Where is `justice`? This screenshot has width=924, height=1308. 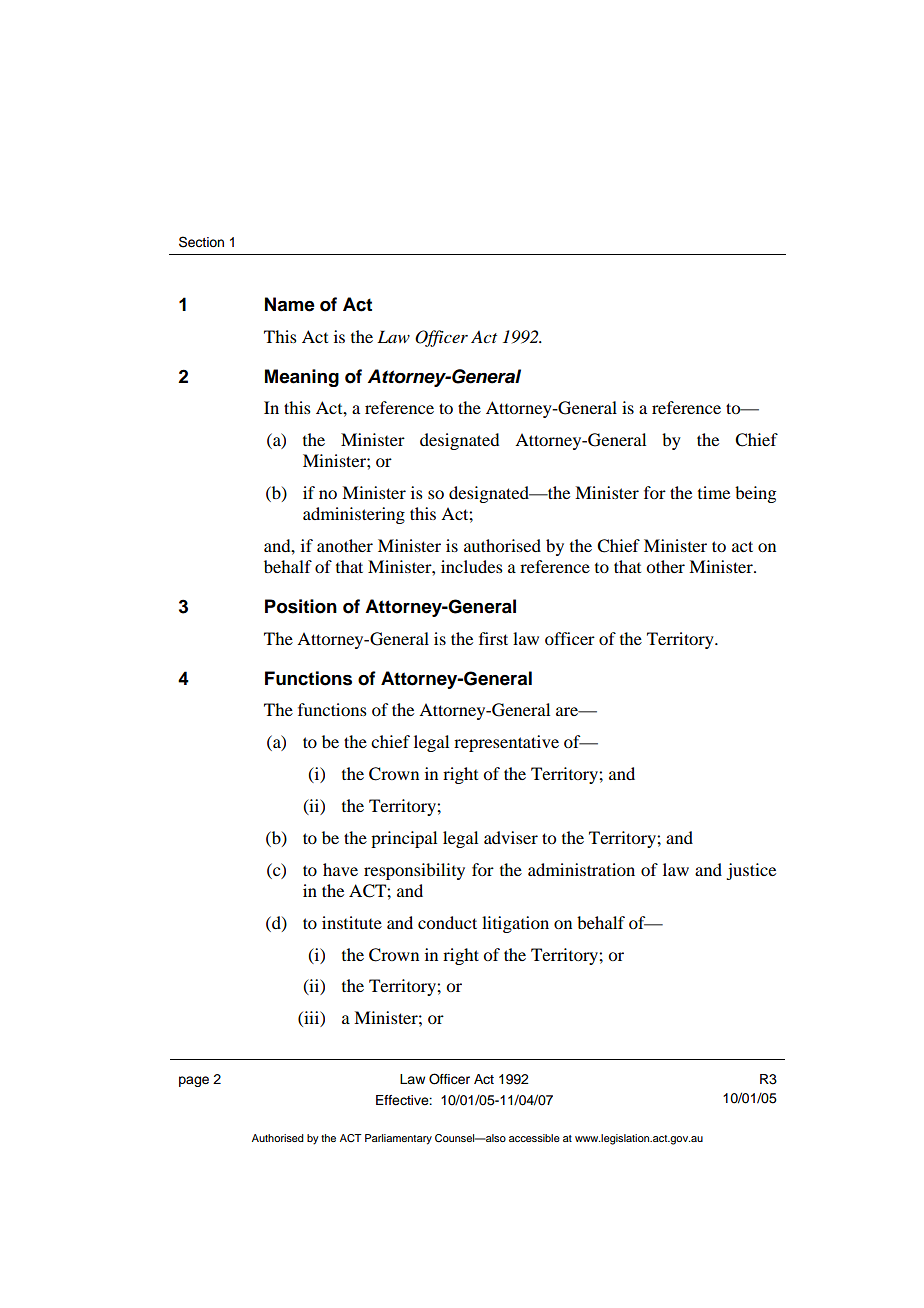 justice is located at coordinates (751, 871).
